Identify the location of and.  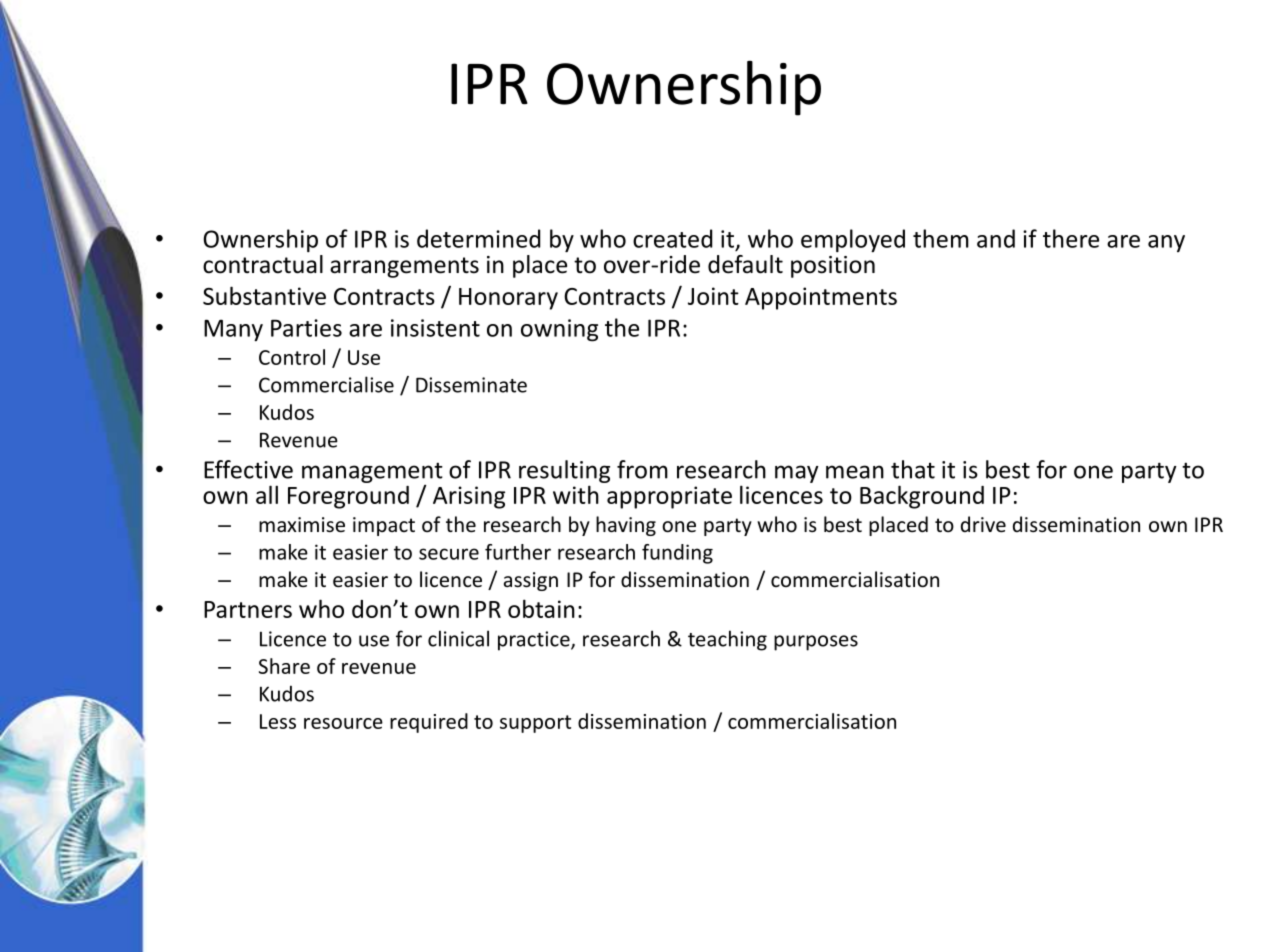
(996, 238).
